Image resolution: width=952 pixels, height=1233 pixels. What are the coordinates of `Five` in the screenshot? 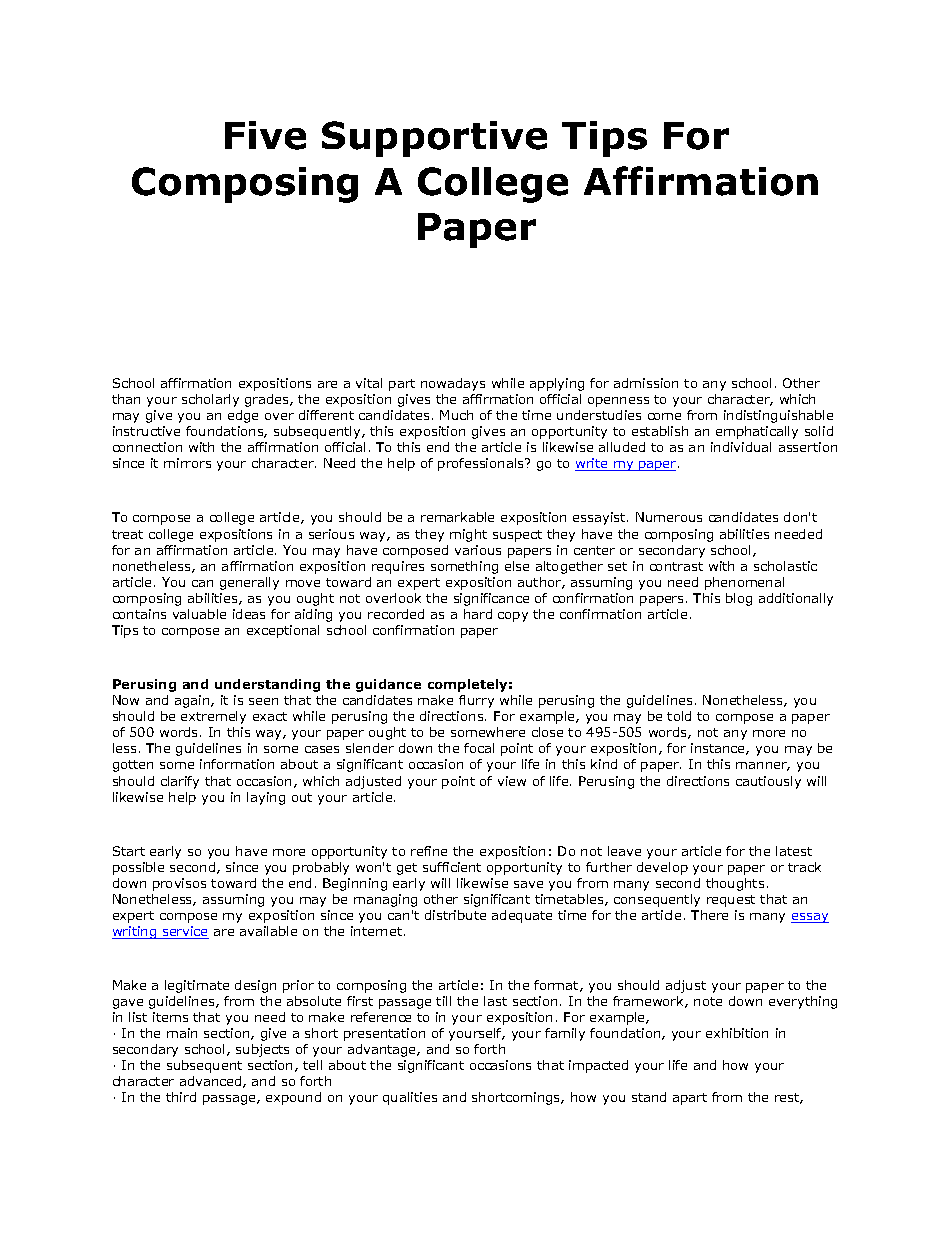 It's located at (265, 135).
